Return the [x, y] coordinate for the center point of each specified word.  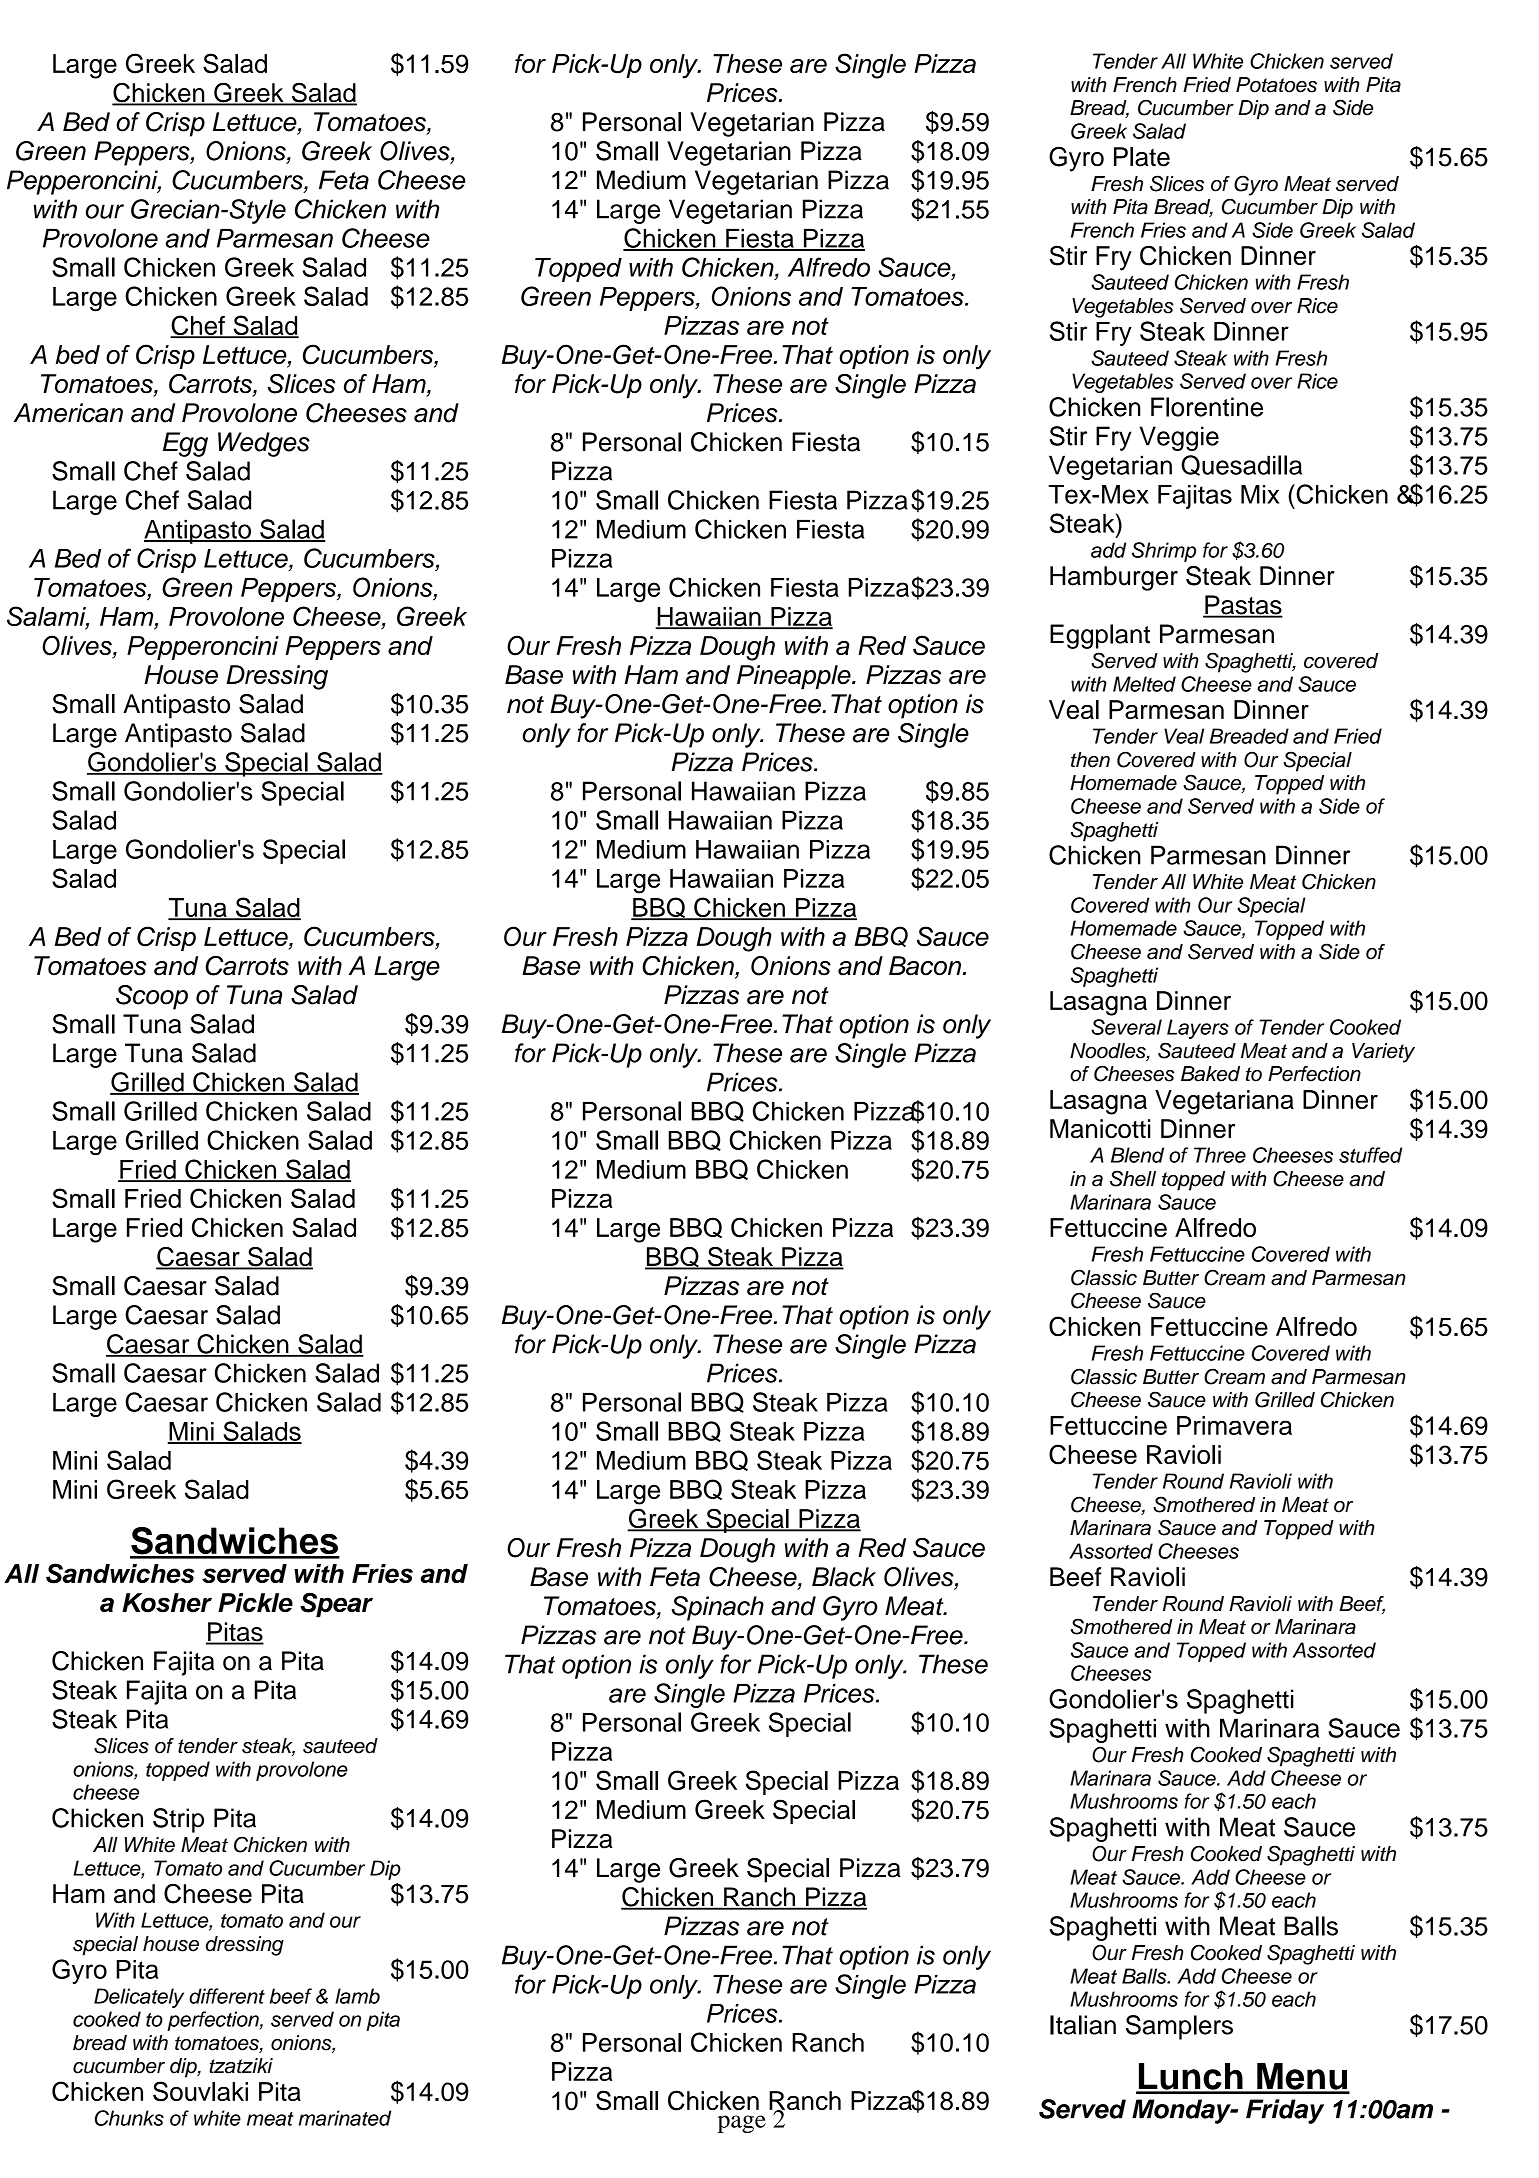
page [742, 2124]
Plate [1142, 157]
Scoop [152, 997]
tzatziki [241, 2066]
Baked [1210, 1074]
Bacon [925, 966]
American [68, 413]
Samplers [1179, 2027]
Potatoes [1276, 85]
